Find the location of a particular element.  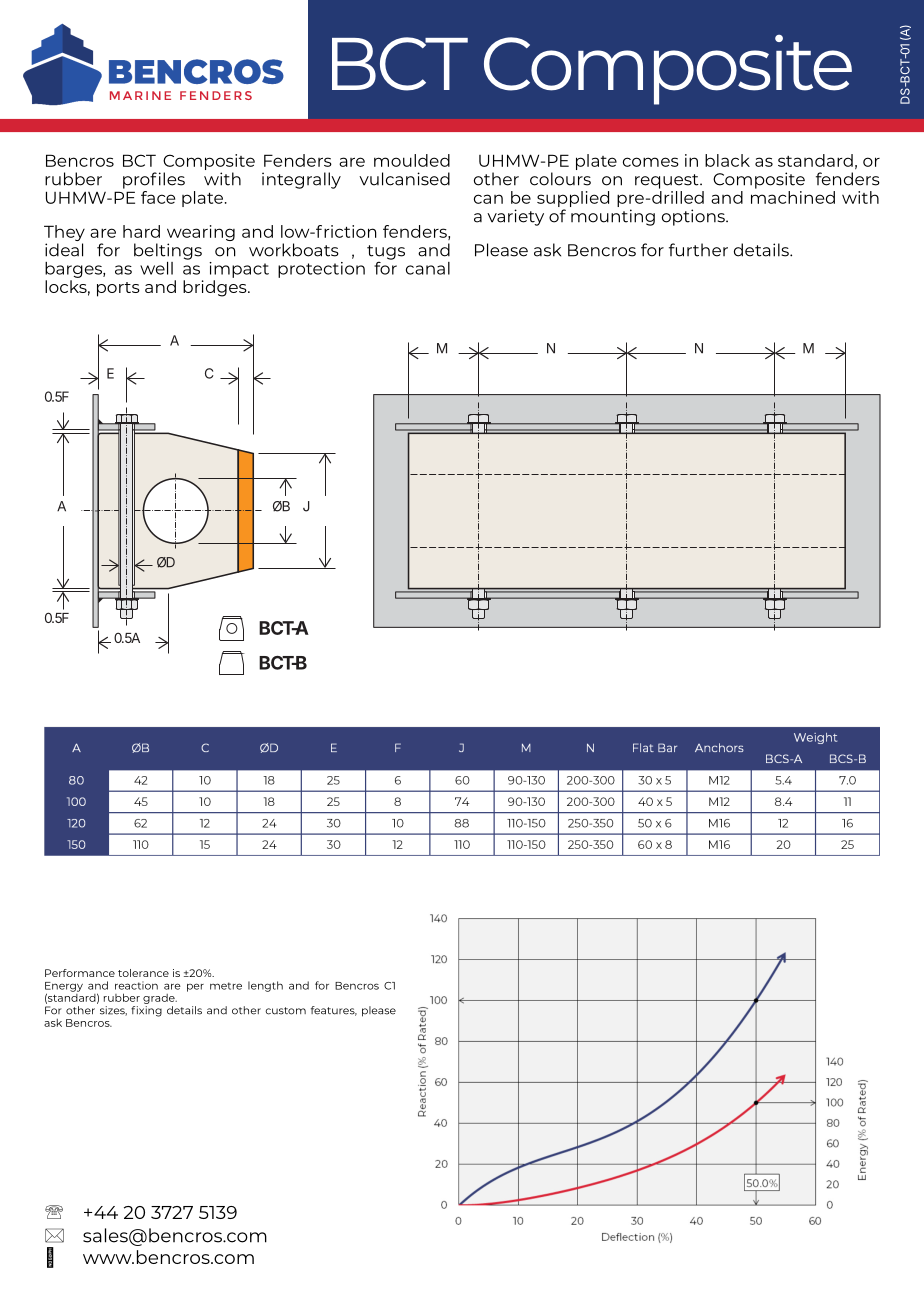

grade is located at coordinates (160, 999).
